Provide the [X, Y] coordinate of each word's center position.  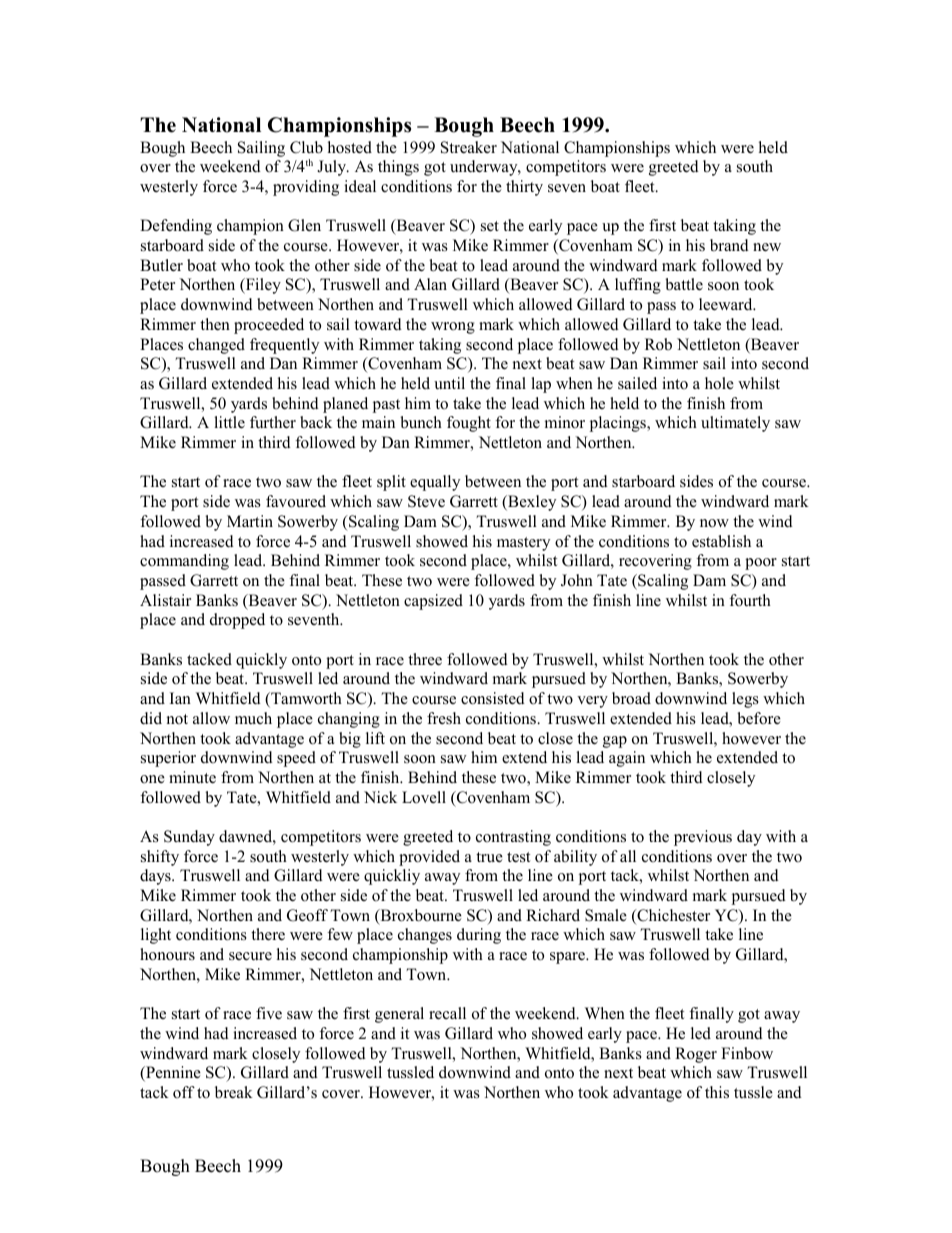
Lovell [424, 797]
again [627, 759]
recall [447, 1013]
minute [192, 777]
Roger [696, 1055]
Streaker [469, 147]
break [234, 1092]
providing [306, 188]
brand [729, 245]
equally [435, 483]
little [229, 422]
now [714, 523]
